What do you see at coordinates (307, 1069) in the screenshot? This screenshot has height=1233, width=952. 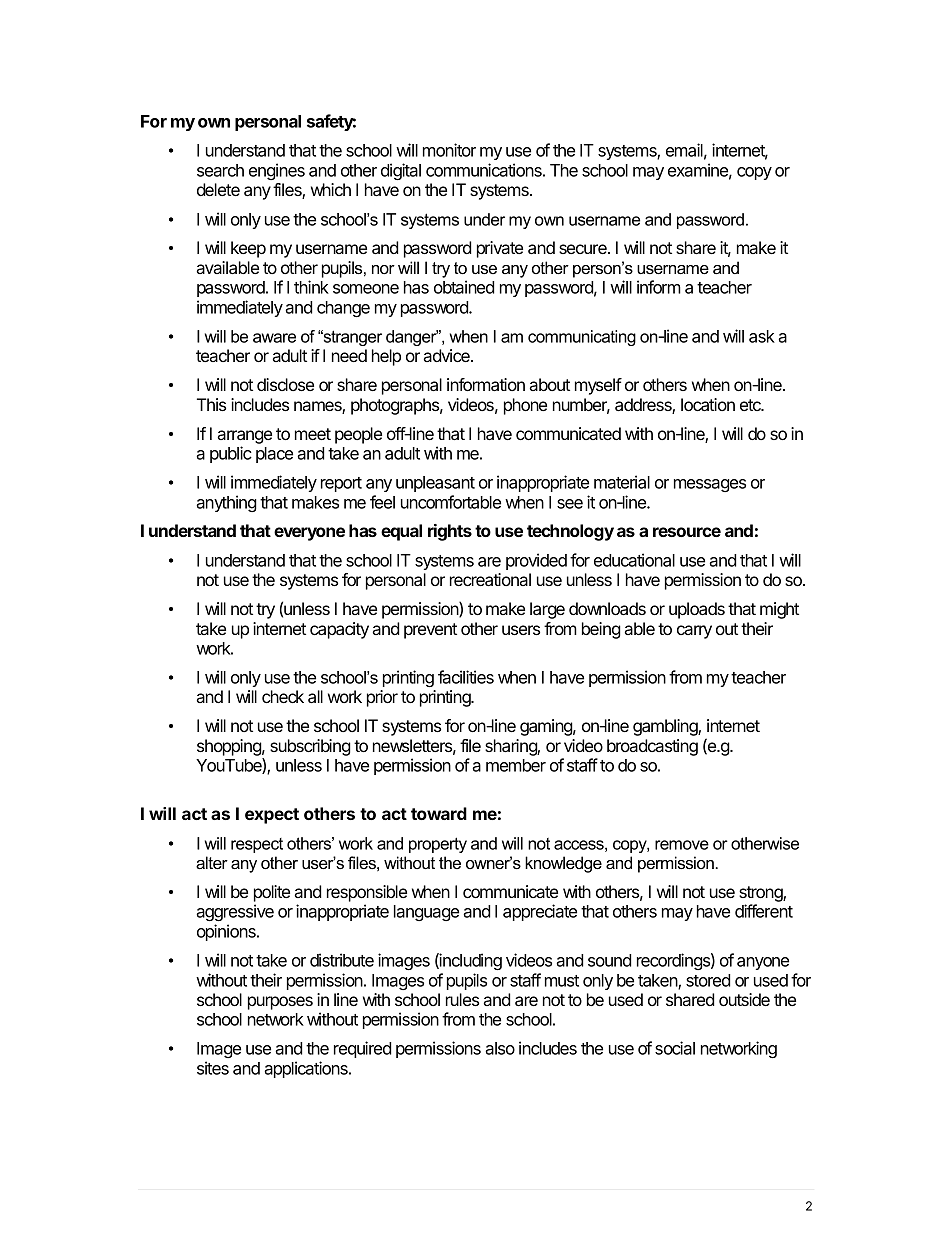 I see `applications` at bounding box center [307, 1069].
